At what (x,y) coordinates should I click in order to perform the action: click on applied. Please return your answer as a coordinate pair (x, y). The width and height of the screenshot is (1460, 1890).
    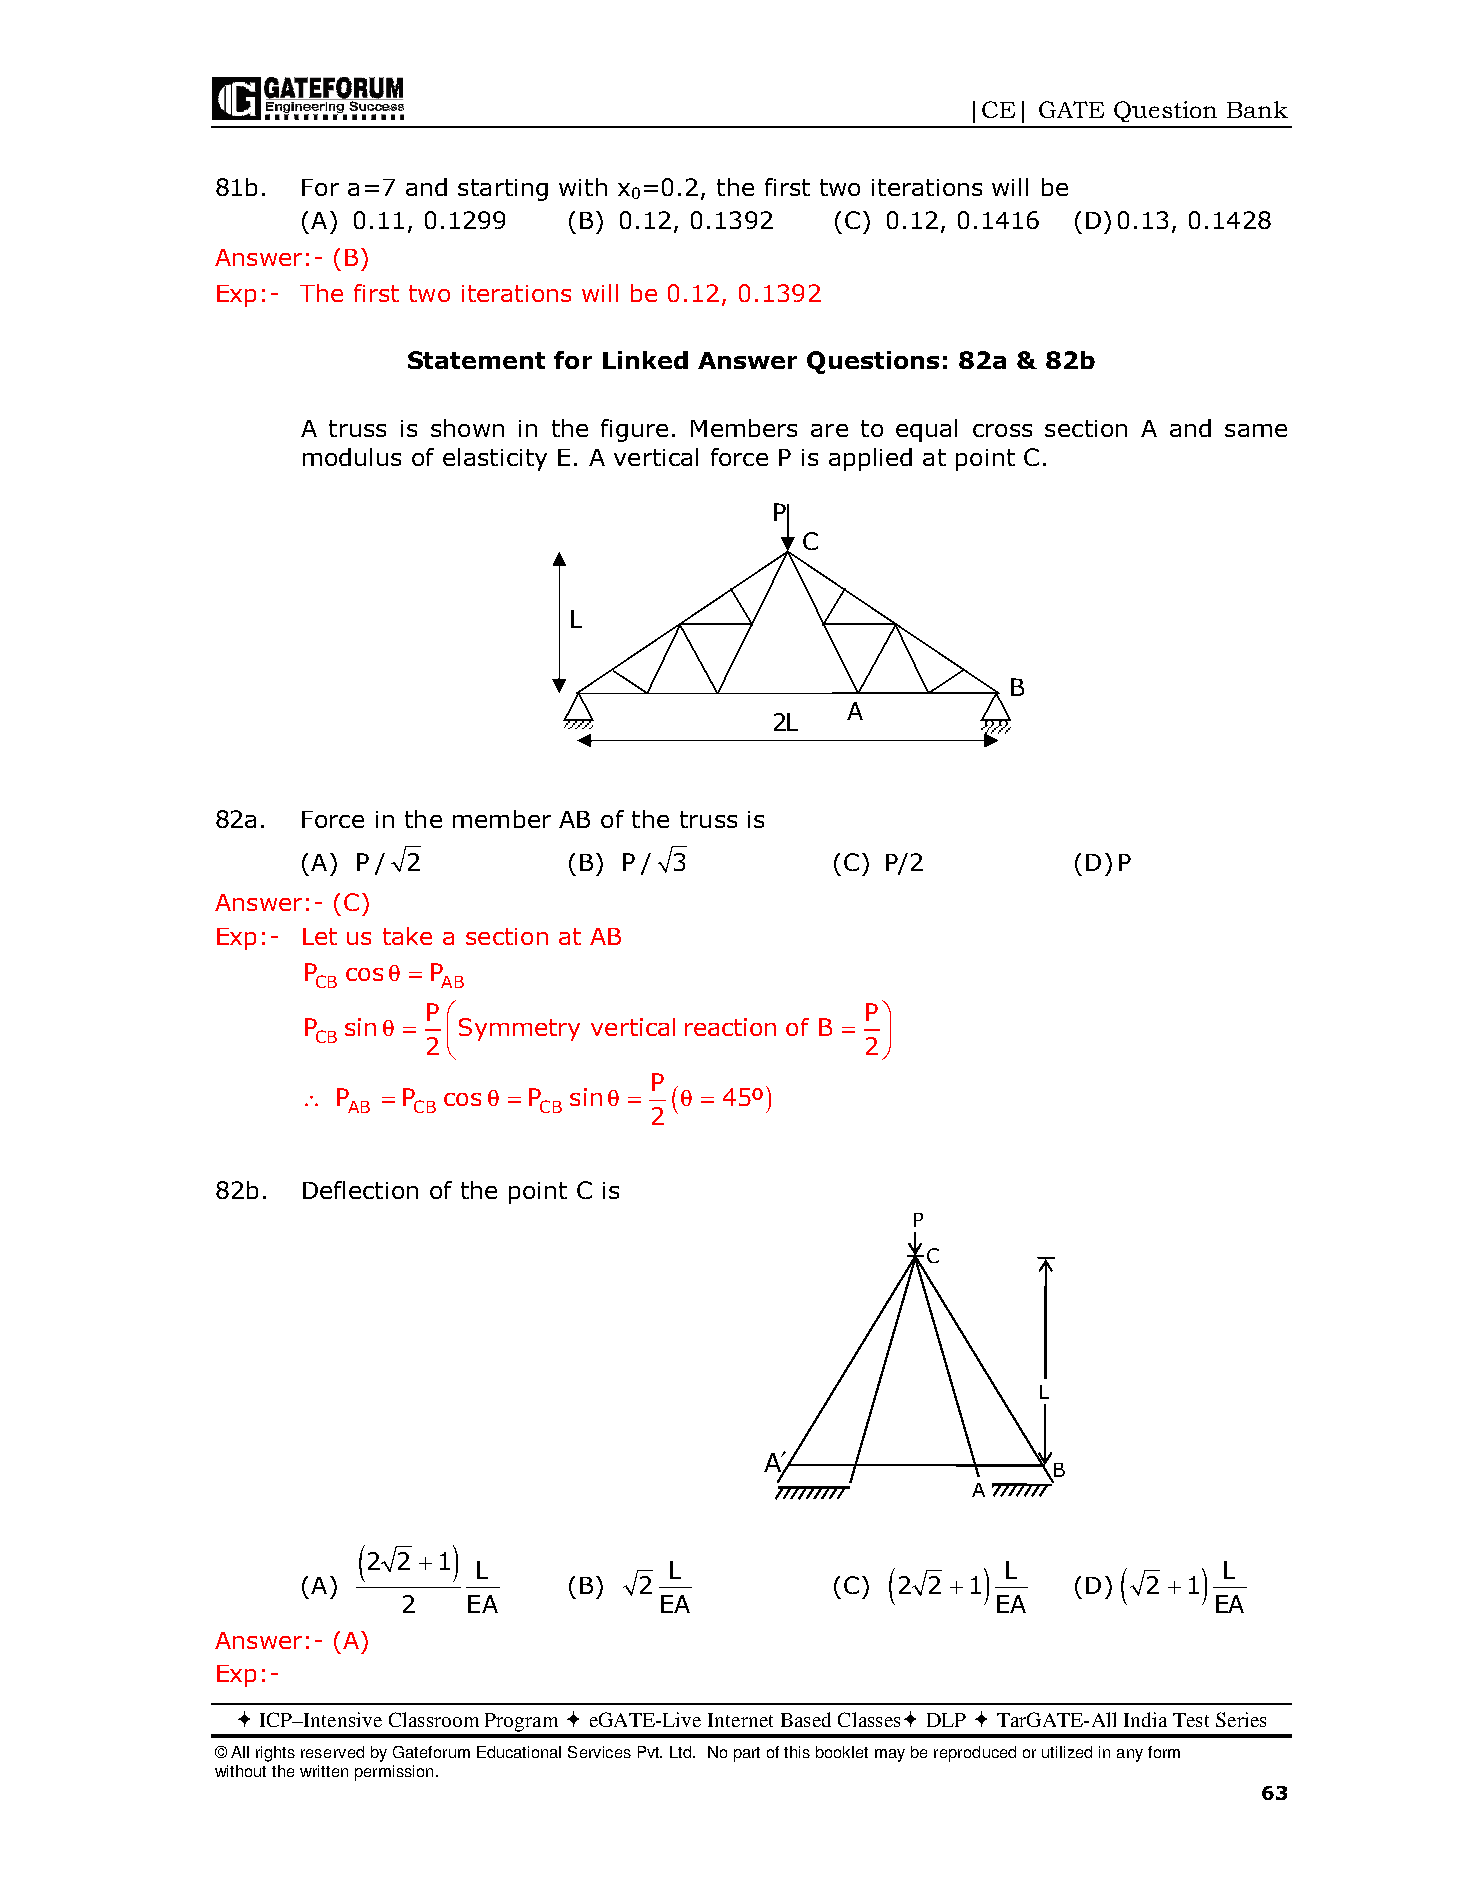
    Looking at the image, I should click on (870, 459).
